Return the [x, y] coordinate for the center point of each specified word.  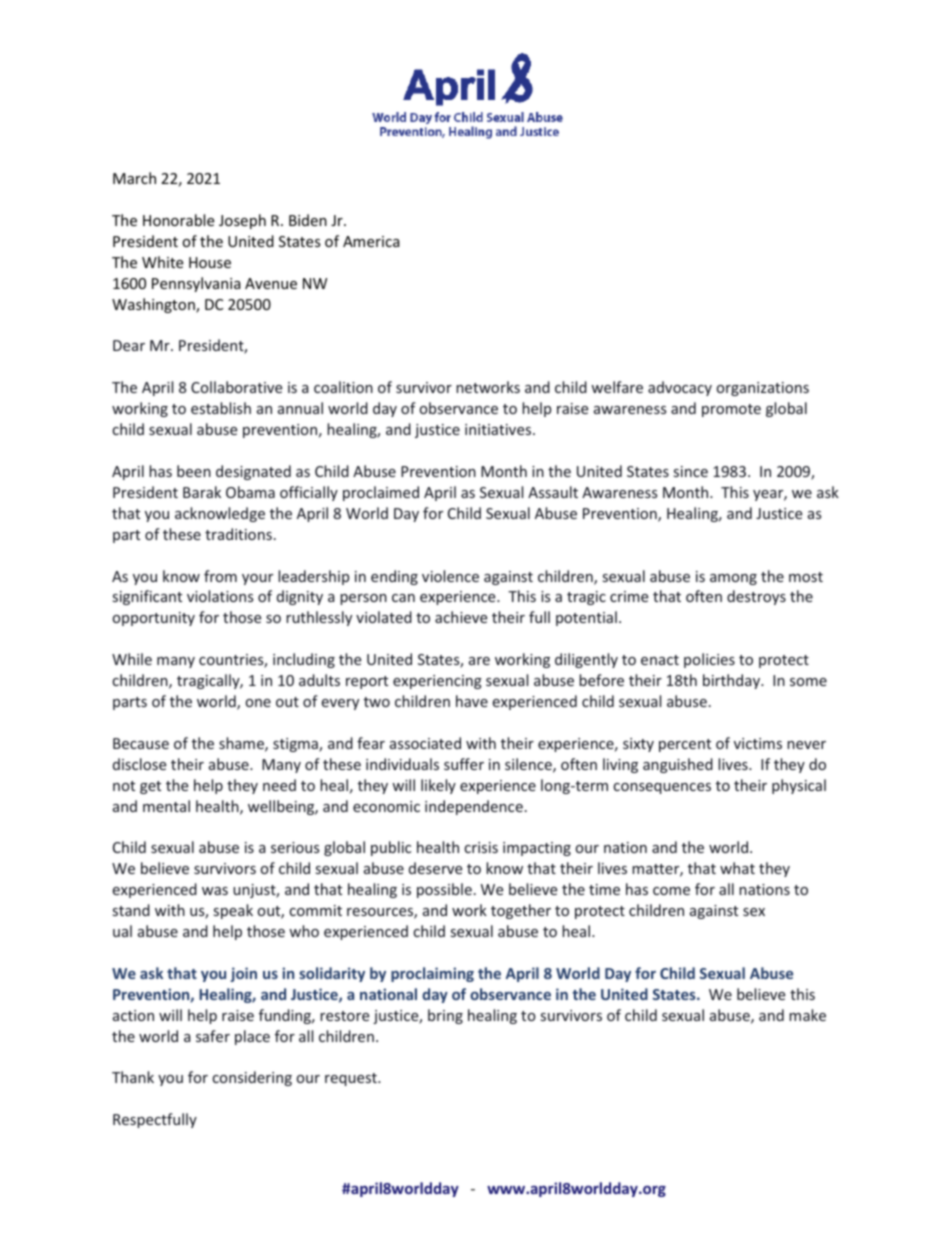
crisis [481, 847]
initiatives [499, 429]
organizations [763, 389]
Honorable [178, 220]
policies [709, 660]
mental [166, 806]
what [737, 868]
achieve [461, 617]
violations [220, 596]
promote [731, 410]
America [371, 241]
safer [213, 1036]
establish [221, 408]
